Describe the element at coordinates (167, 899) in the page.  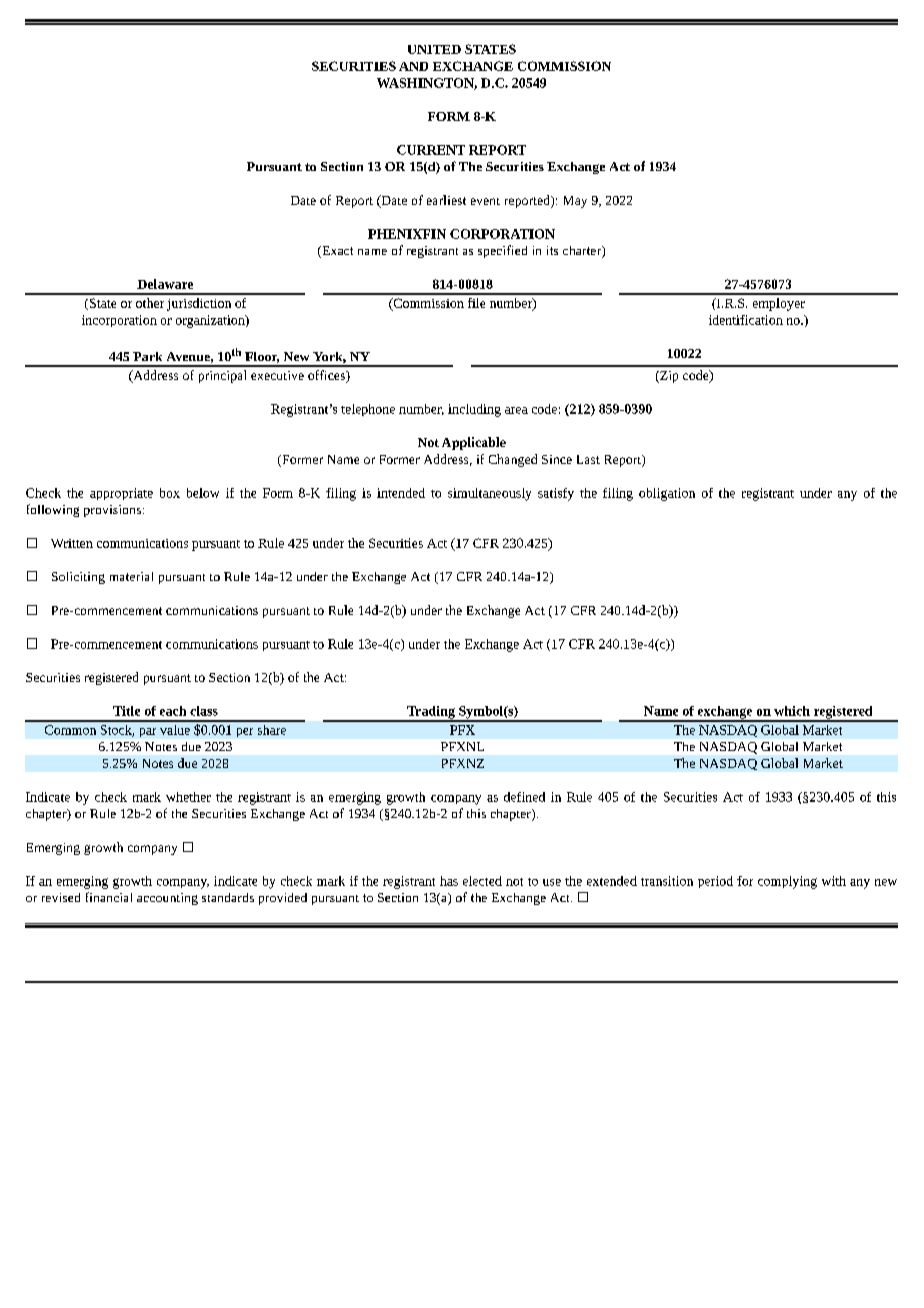
I see `accounting` at that location.
